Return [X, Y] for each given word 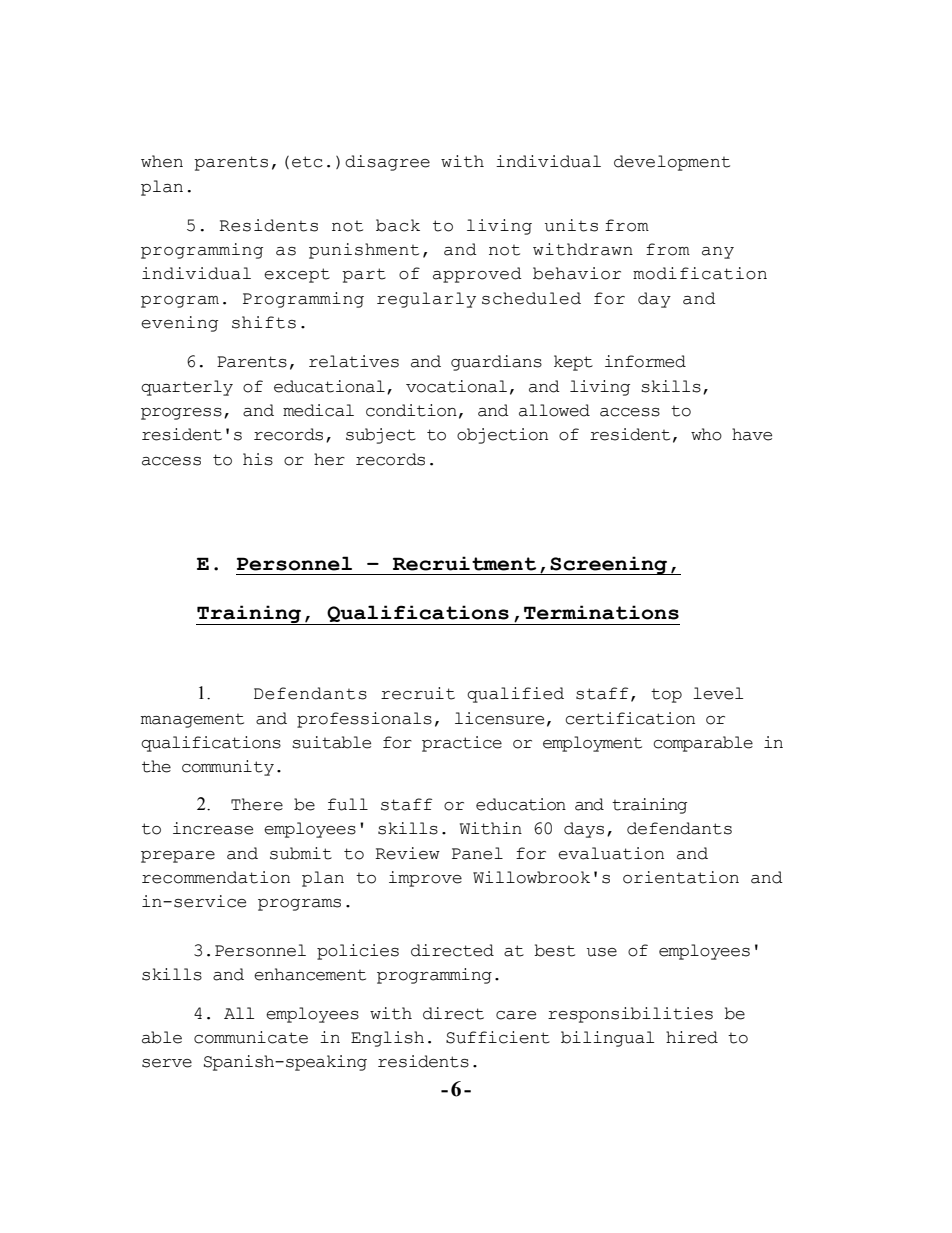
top [666, 696]
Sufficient [498, 1037]
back [398, 225]
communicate [251, 1037]
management [192, 721]
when [162, 161]
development [672, 163]
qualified [515, 695]
